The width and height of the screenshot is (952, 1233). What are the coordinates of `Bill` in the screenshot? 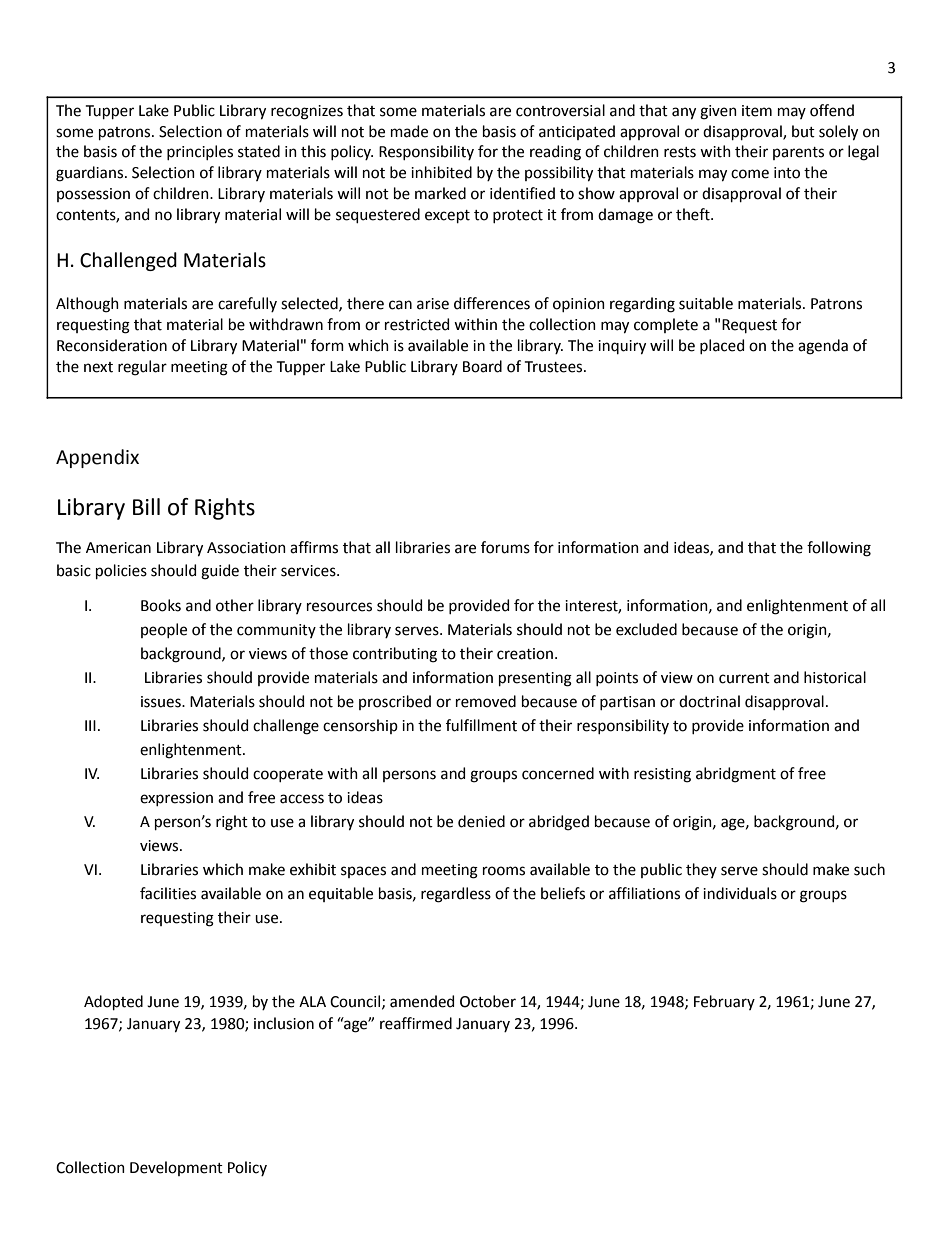 It's located at (146, 506).
